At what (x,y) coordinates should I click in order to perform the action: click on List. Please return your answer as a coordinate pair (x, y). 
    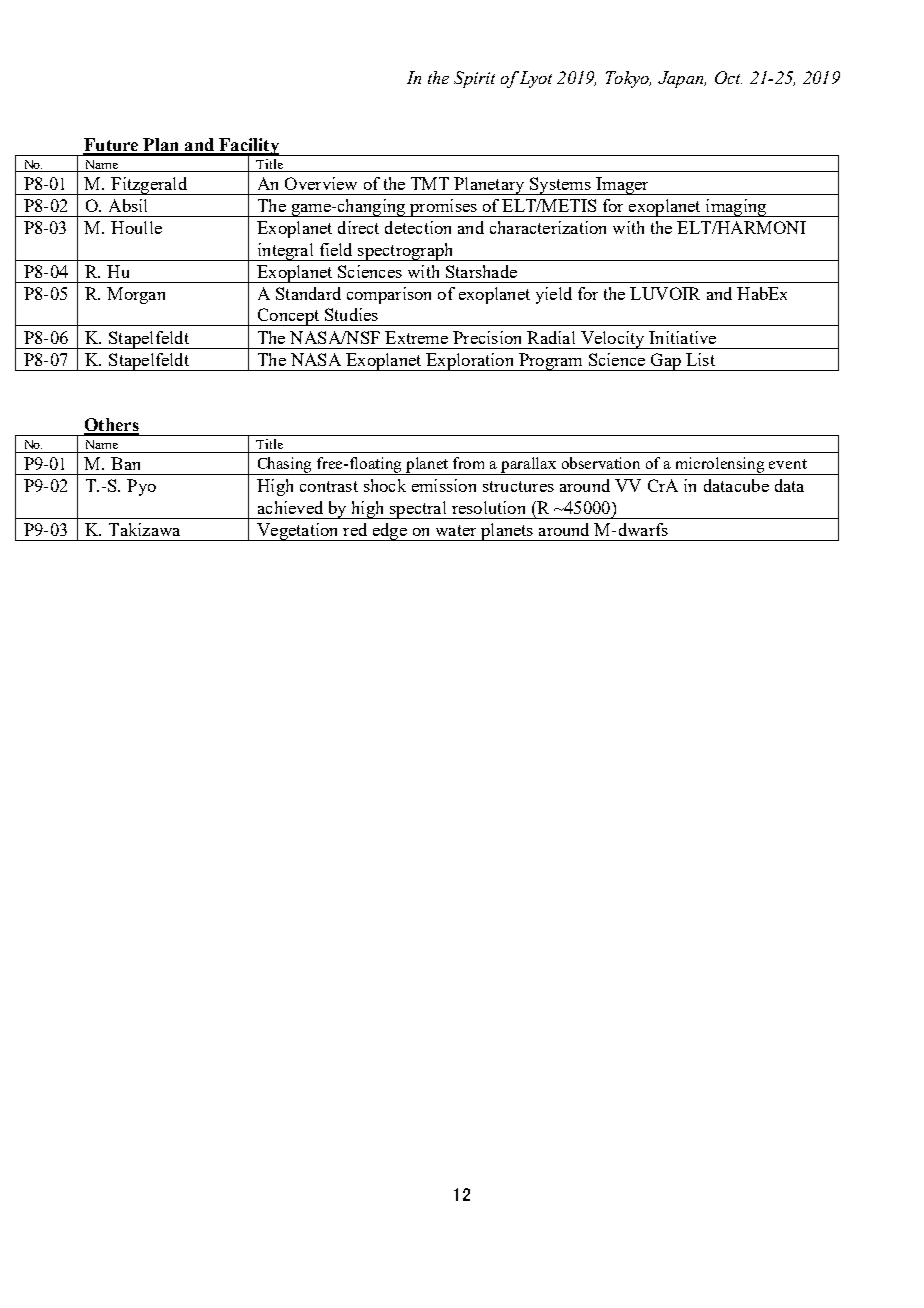
    Looking at the image, I should click on (700, 359).
